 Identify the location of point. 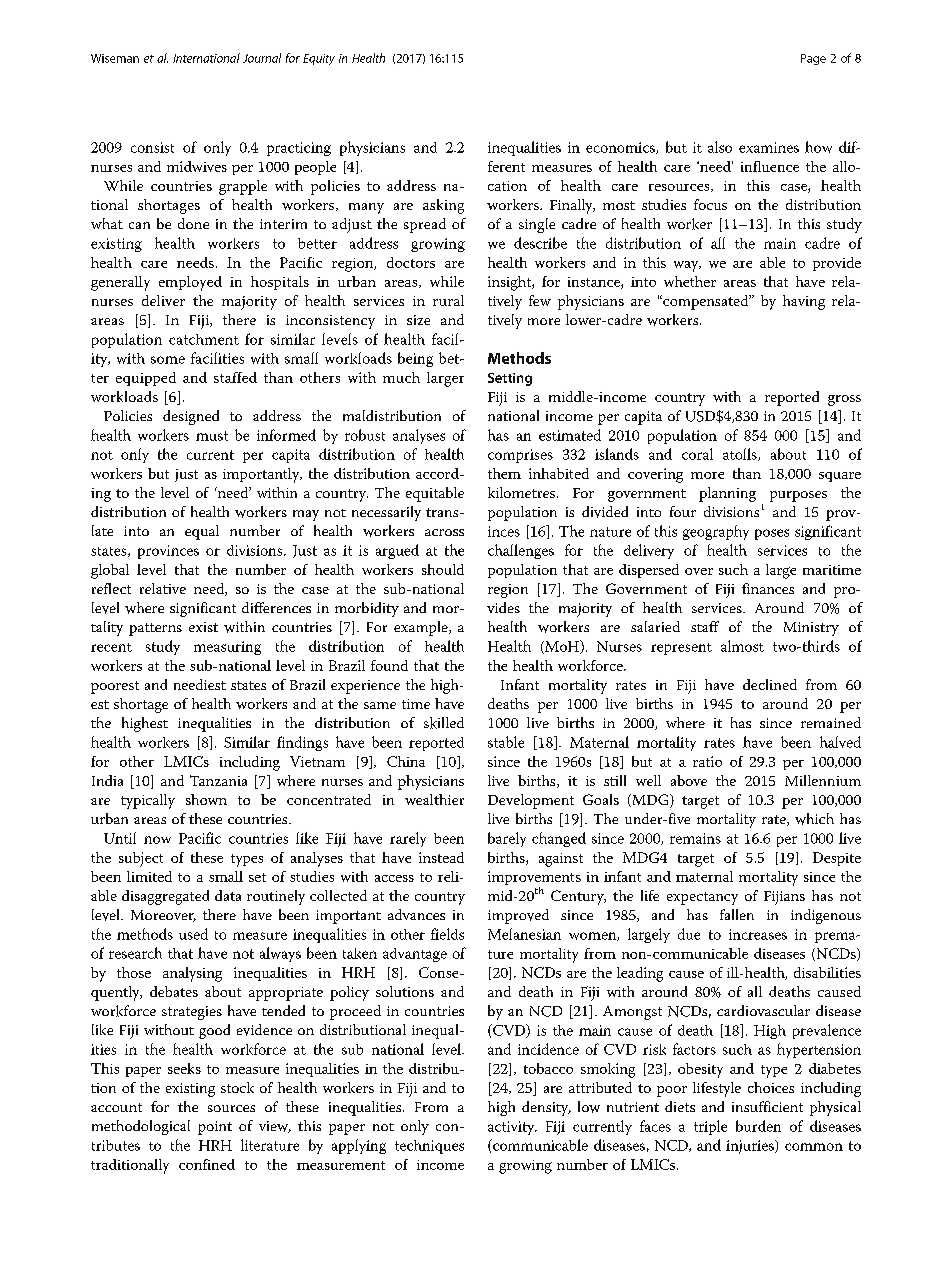
(215, 1128).
